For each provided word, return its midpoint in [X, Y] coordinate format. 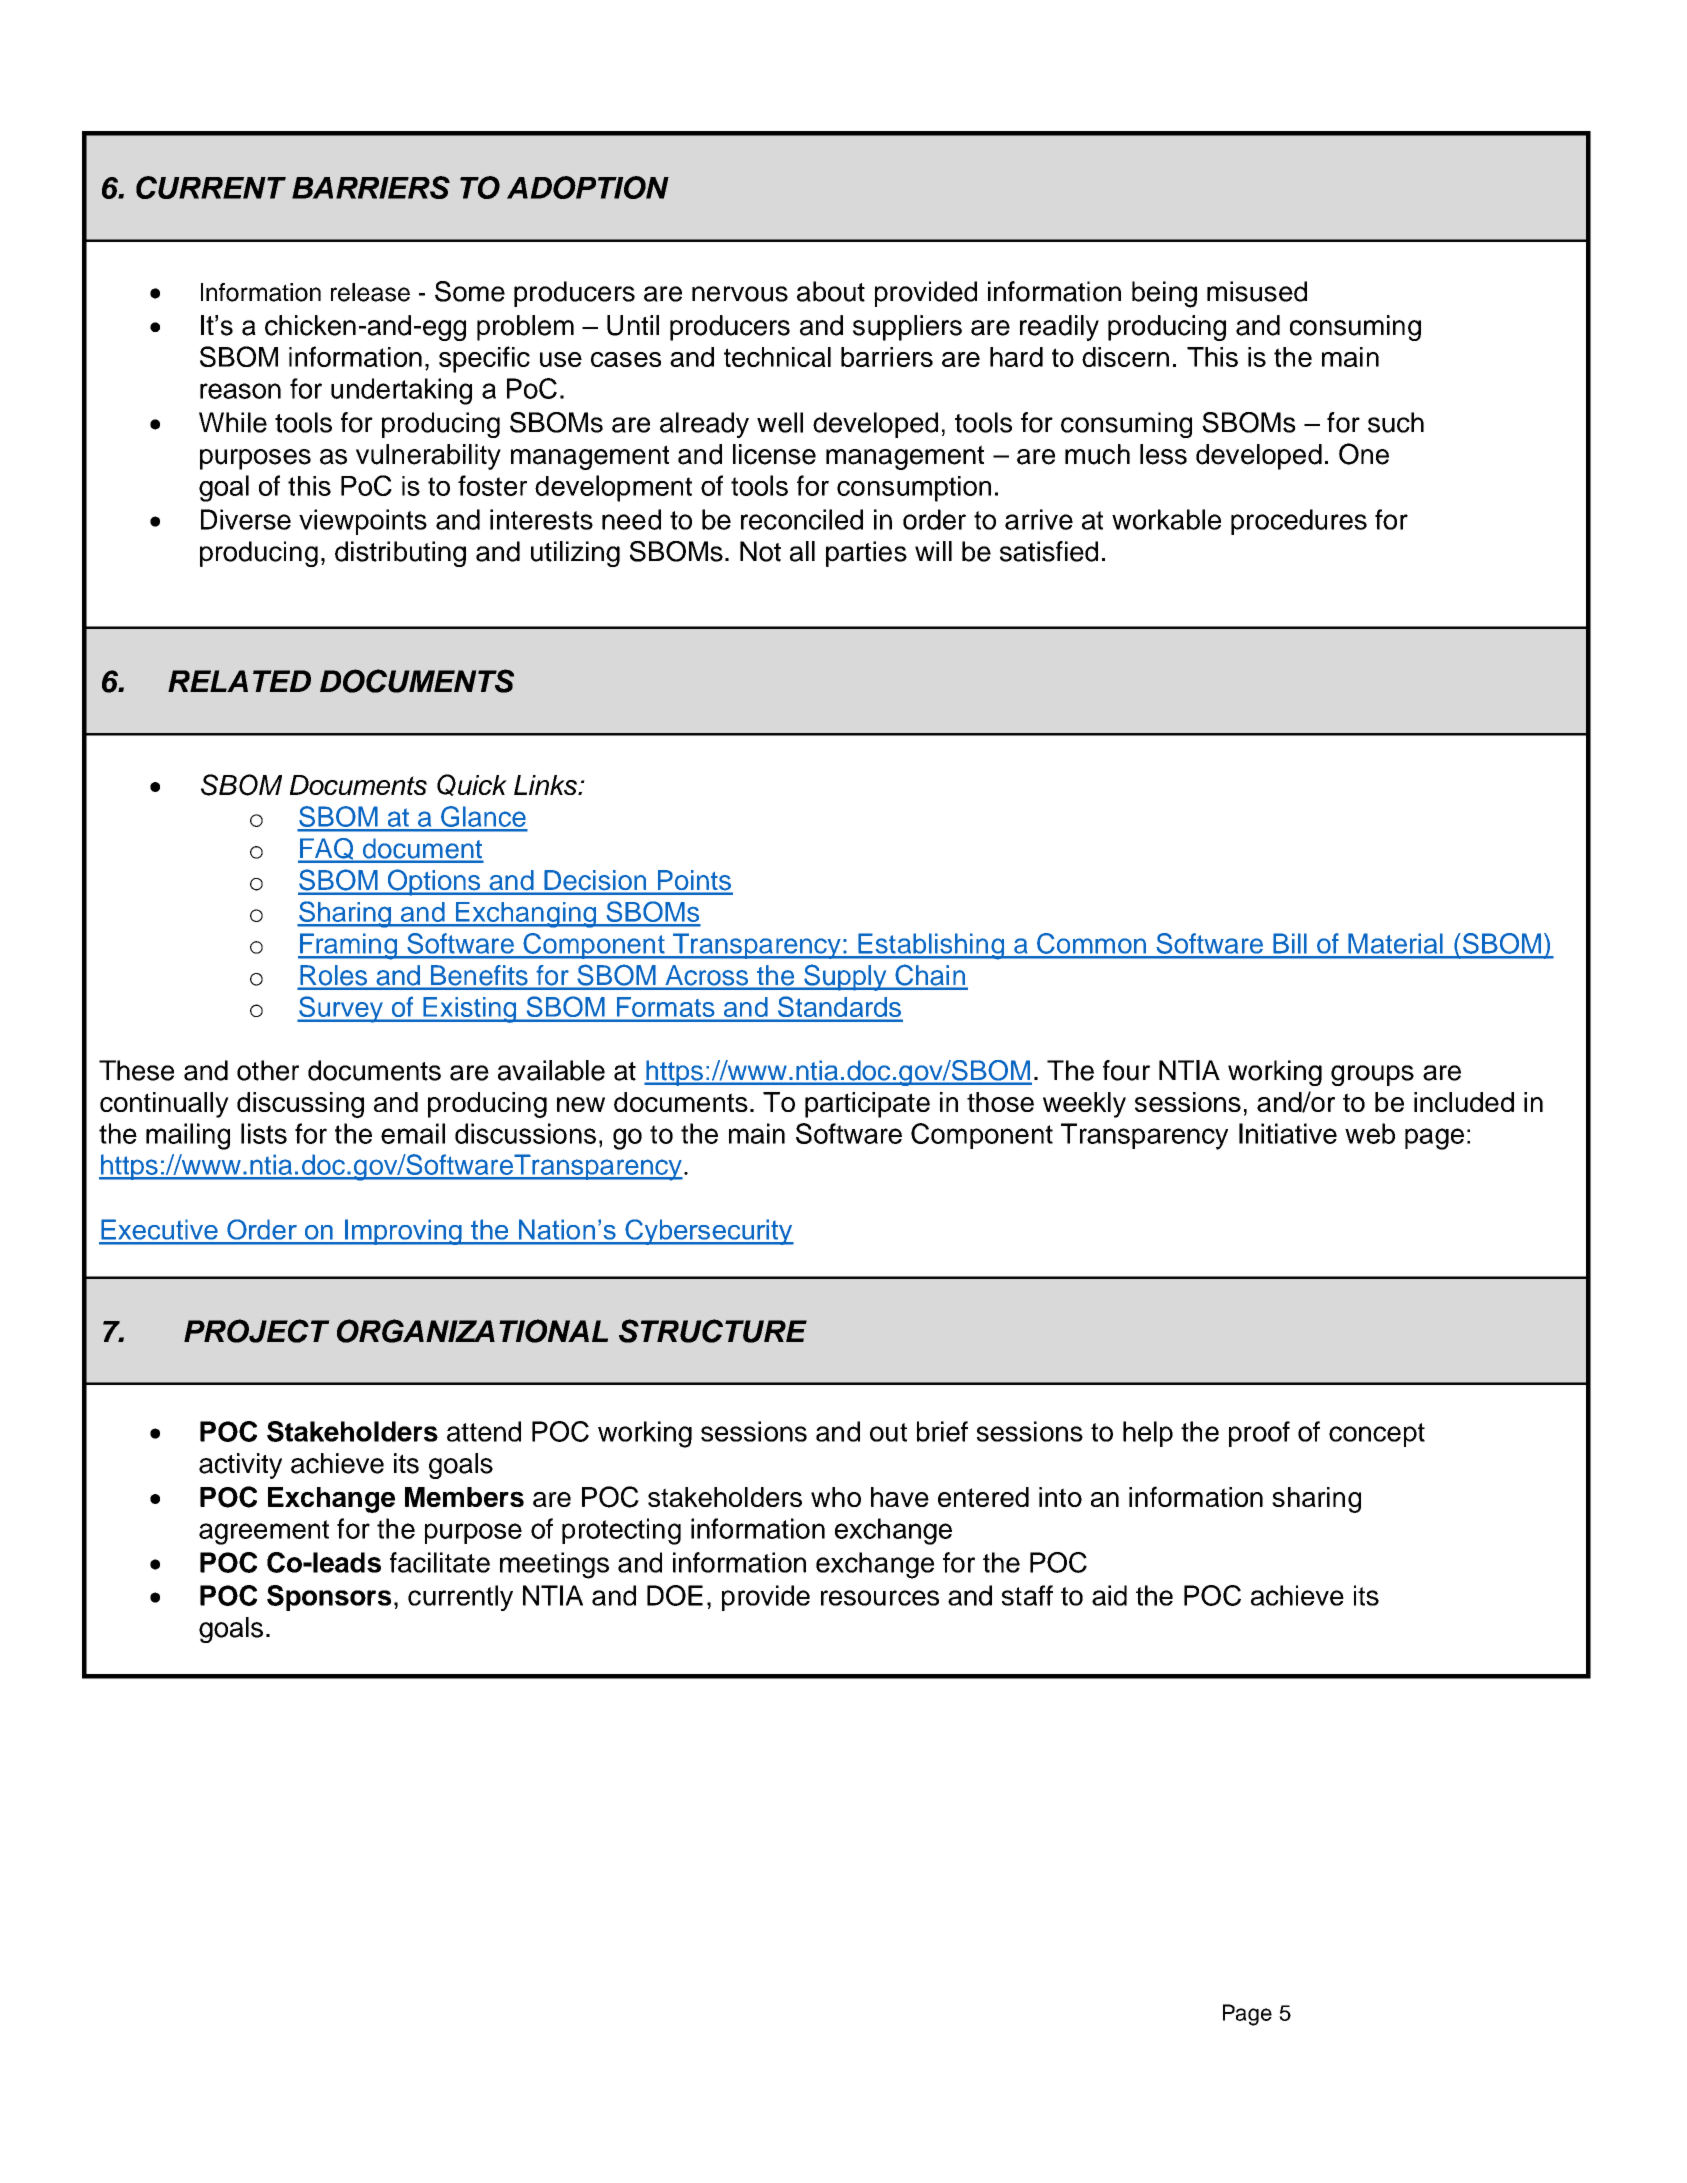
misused [1257, 291]
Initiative [1288, 1133]
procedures [1299, 522]
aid [1109, 1595]
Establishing [931, 946]
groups [1372, 1075]
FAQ [327, 850]
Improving [403, 1232]
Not [760, 551]
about [831, 291]
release [370, 292]
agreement [264, 1532]
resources [880, 1598]
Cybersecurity [708, 1232]
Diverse [246, 519]
